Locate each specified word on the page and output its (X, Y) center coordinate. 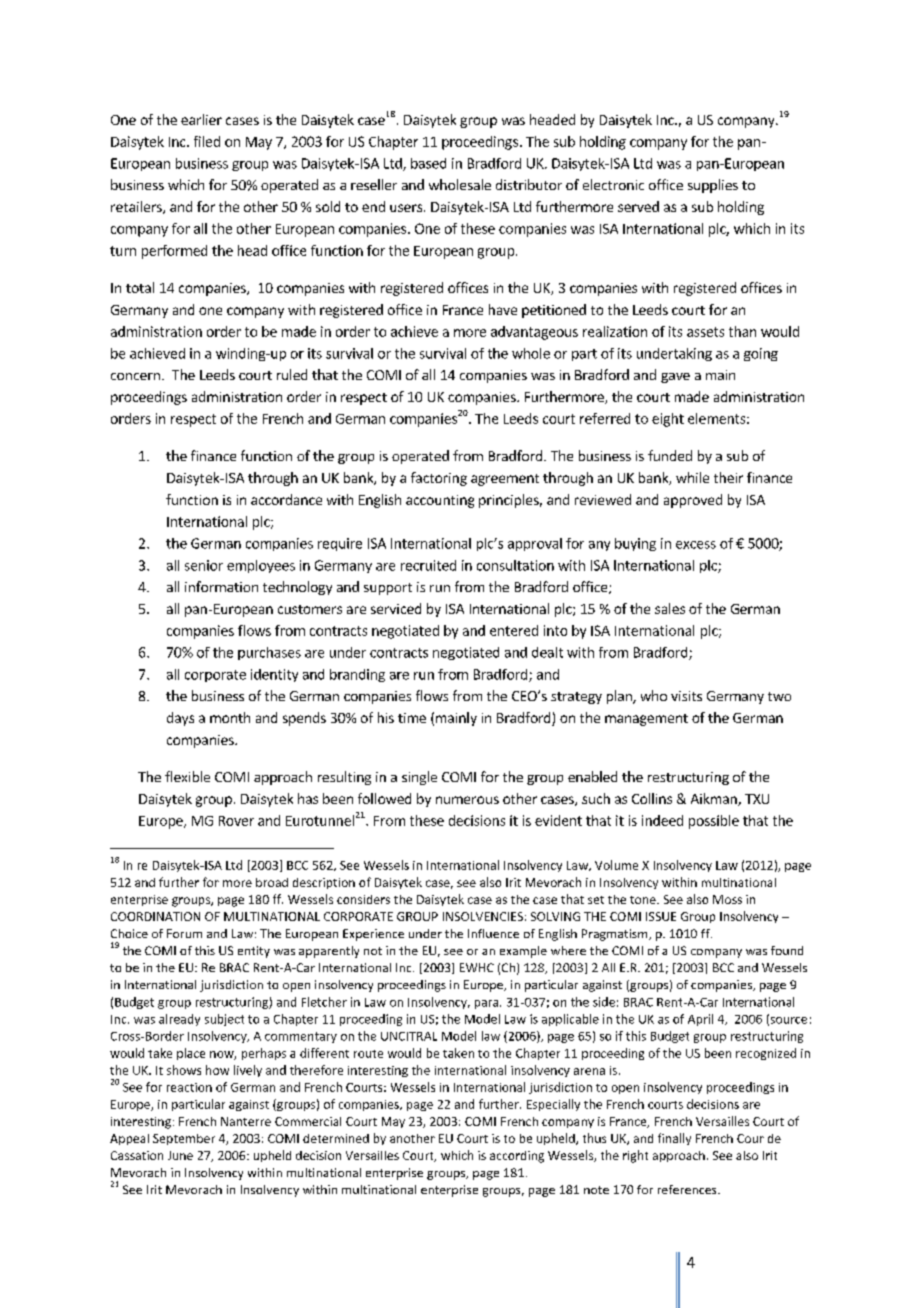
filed (207, 141)
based (428, 163)
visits (686, 696)
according (517, 1157)
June (180, 1155)
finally (674, 1139)
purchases (269, 653)
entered (514, 630)
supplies (713, 186)
